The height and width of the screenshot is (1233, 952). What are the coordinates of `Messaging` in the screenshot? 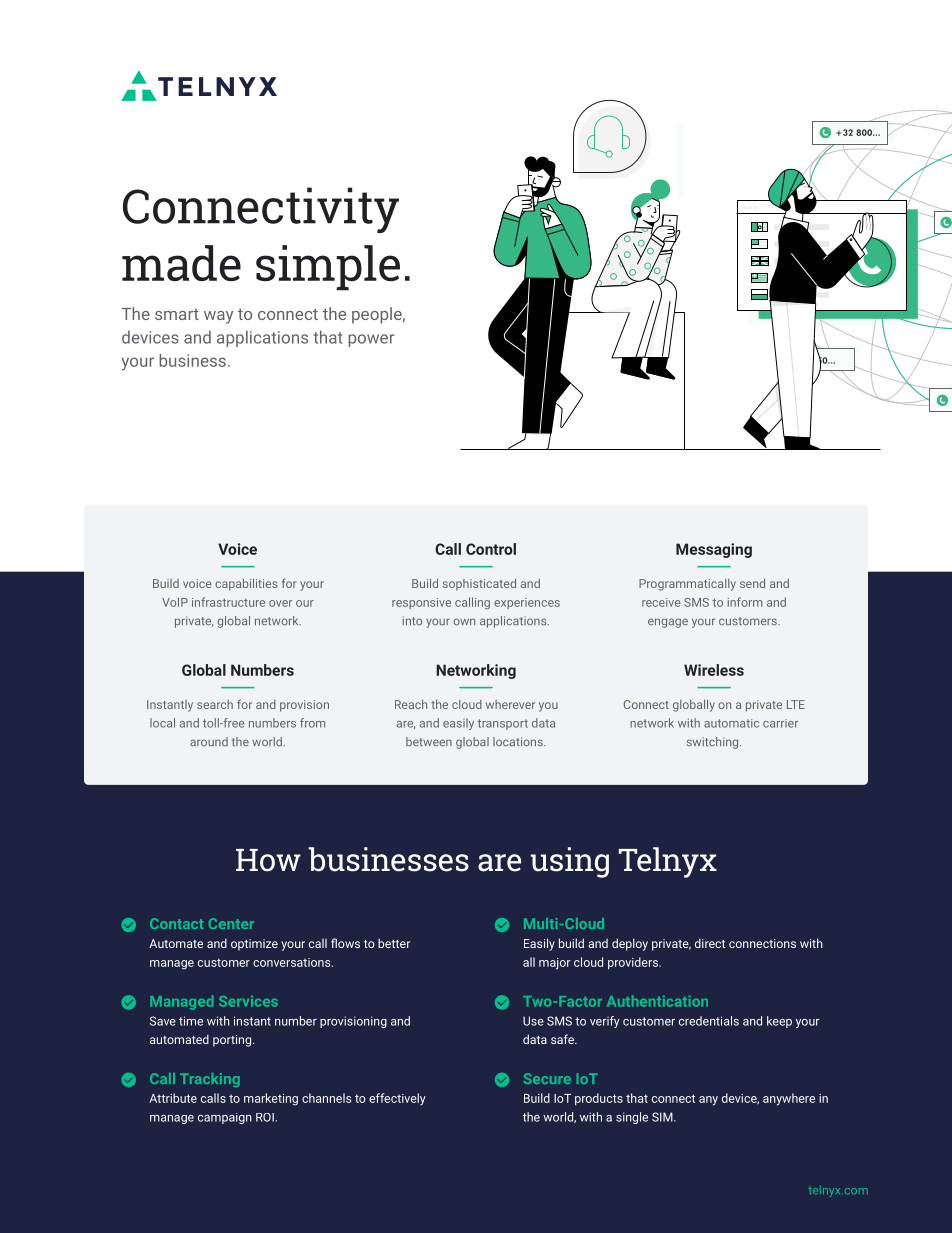 It's located at (714, 550).
